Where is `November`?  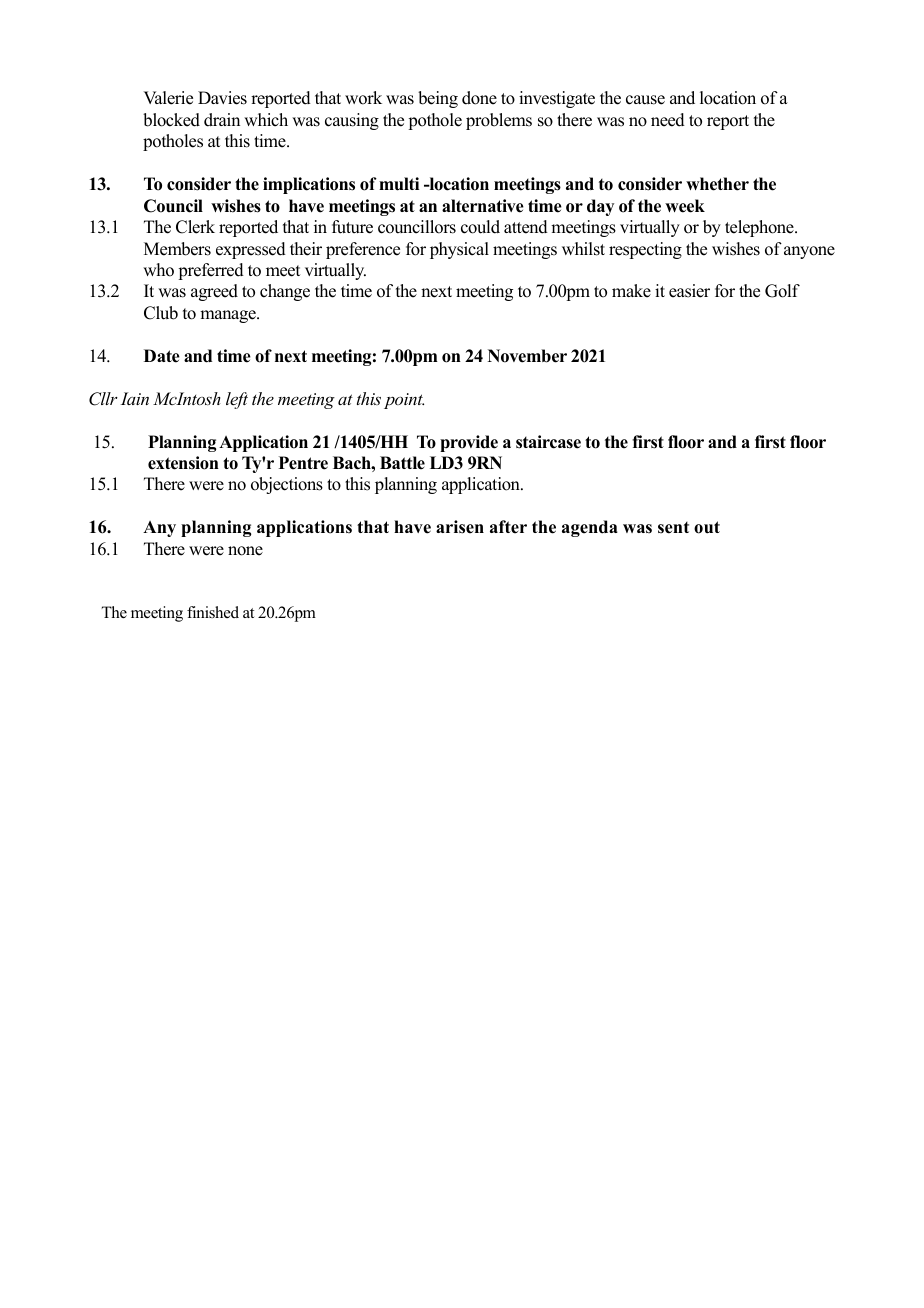
November is located at coordinates (527, 356).
